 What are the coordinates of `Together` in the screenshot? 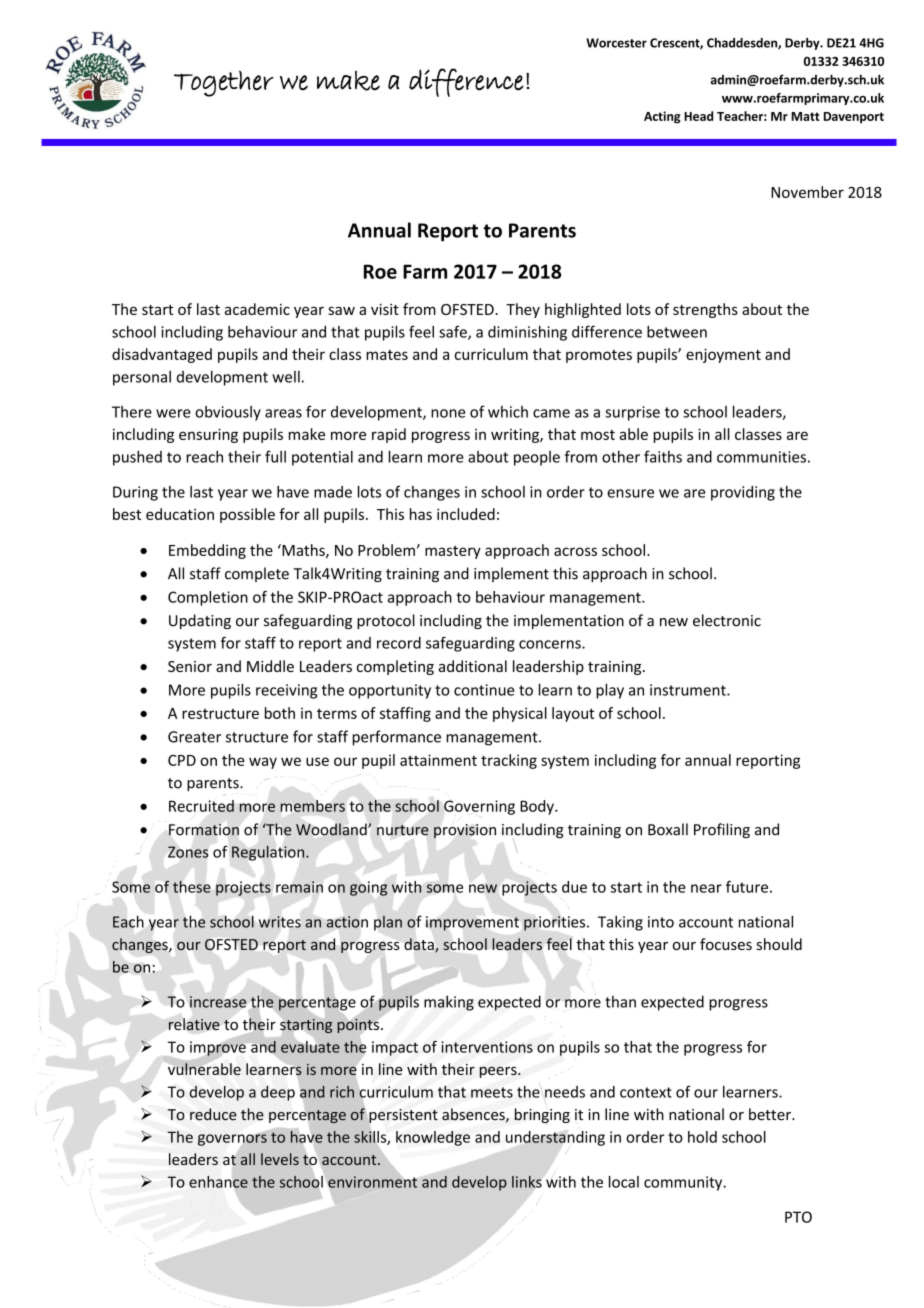 It's located at (224, 83).
